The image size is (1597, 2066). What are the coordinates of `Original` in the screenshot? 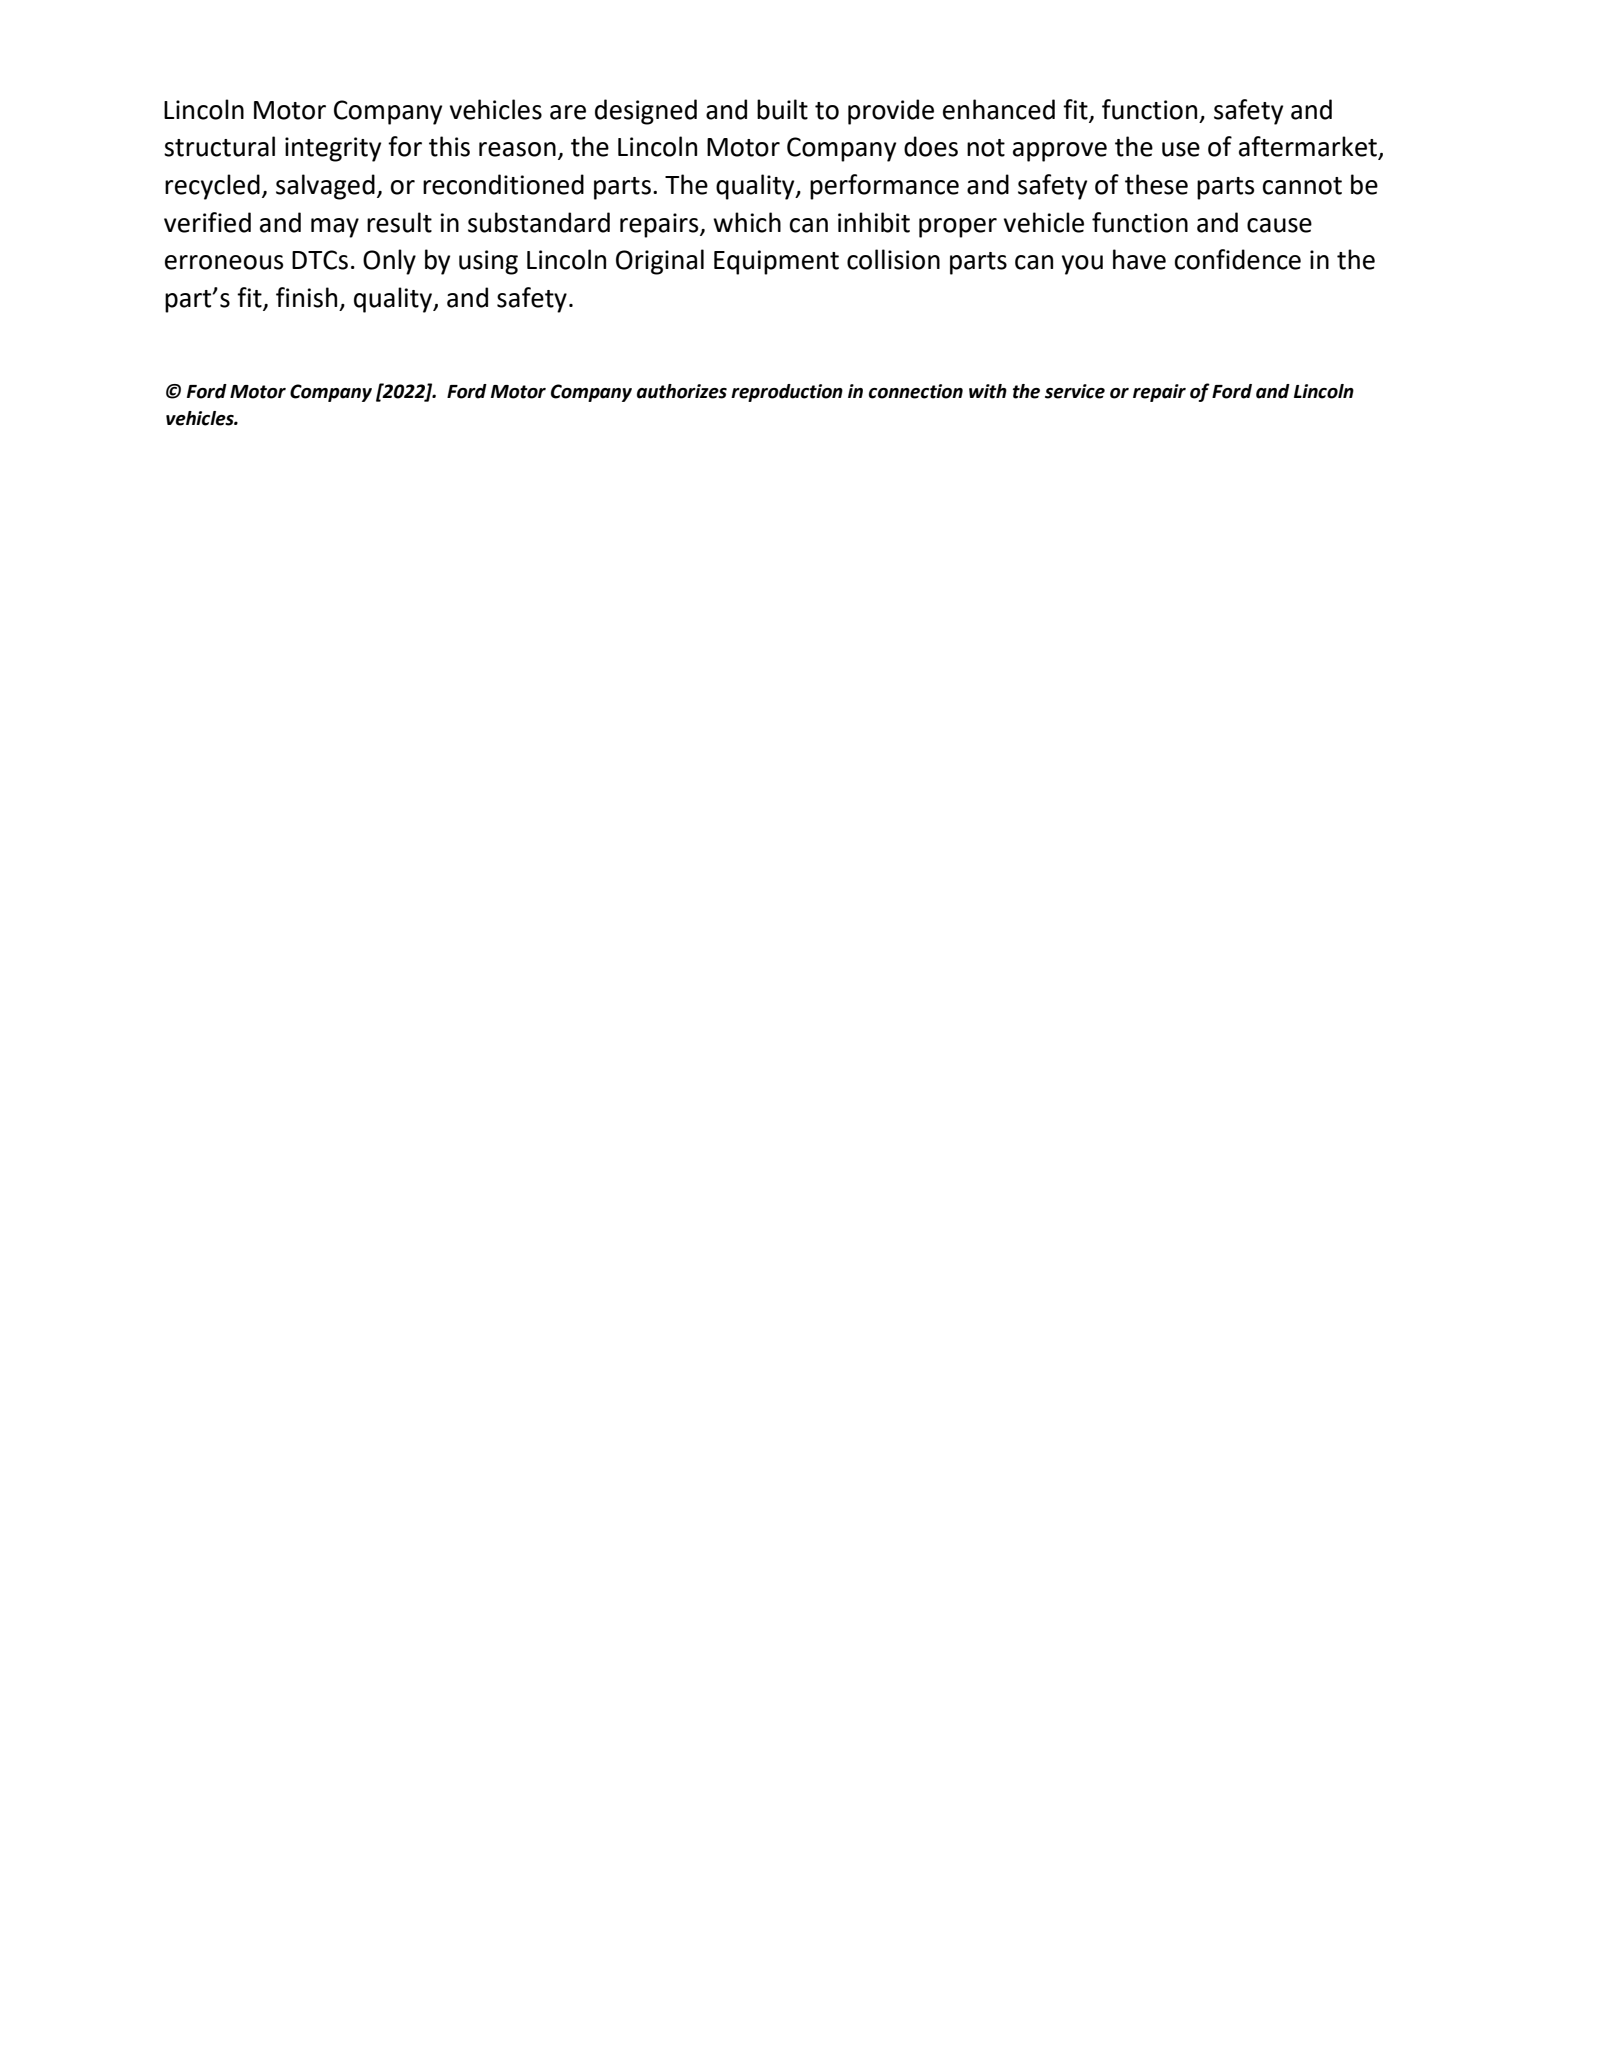 It's located at (660, 262).
